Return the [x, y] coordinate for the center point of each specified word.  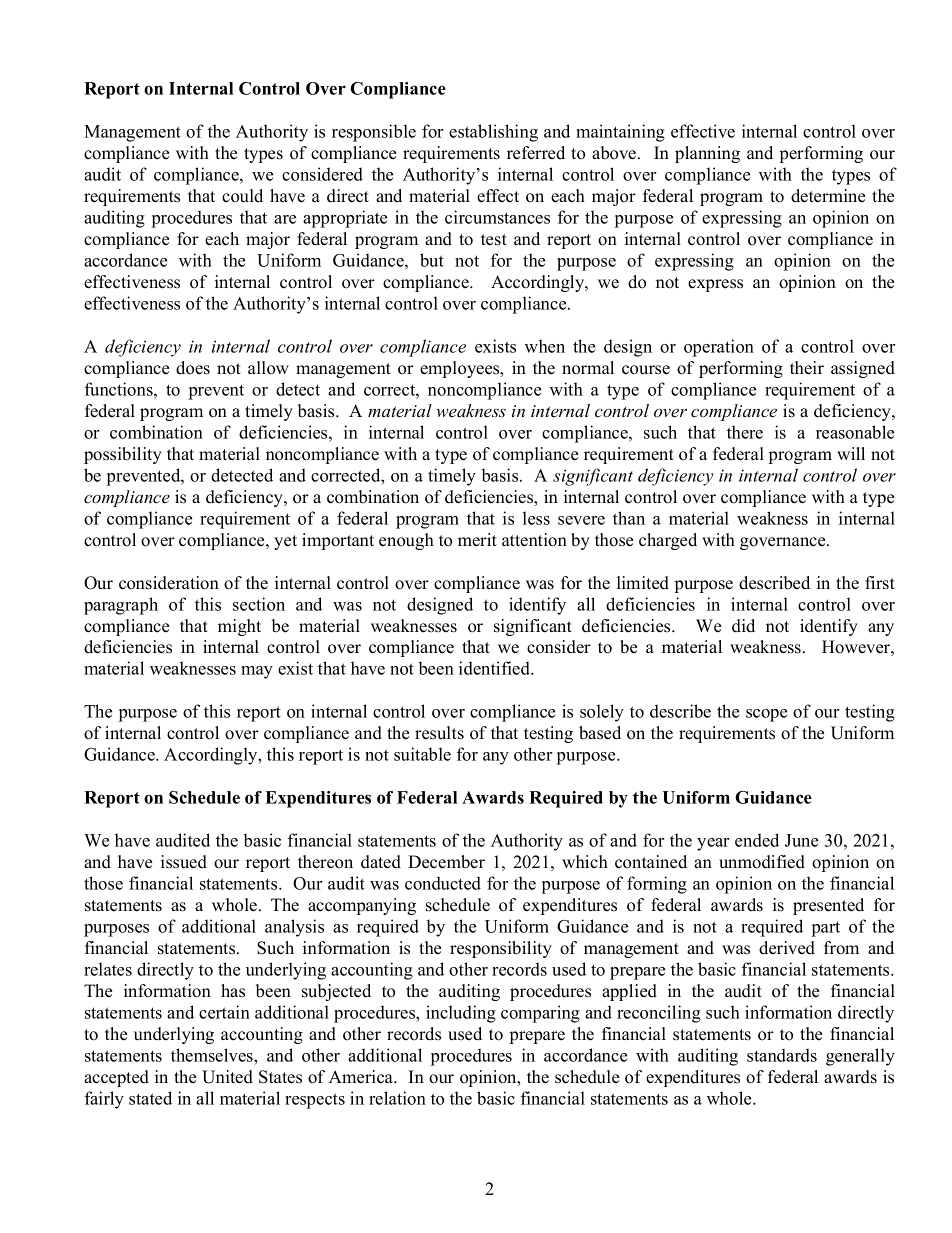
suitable [422, 754]
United [227, 1077]
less [536, 518]
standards [782, 1055]
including [461, 1014]
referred [536, 153]
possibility [123, 455]
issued [184, 862]
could [242, 196]
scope [766, 715]
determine [828, 196]
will [851, 453]
